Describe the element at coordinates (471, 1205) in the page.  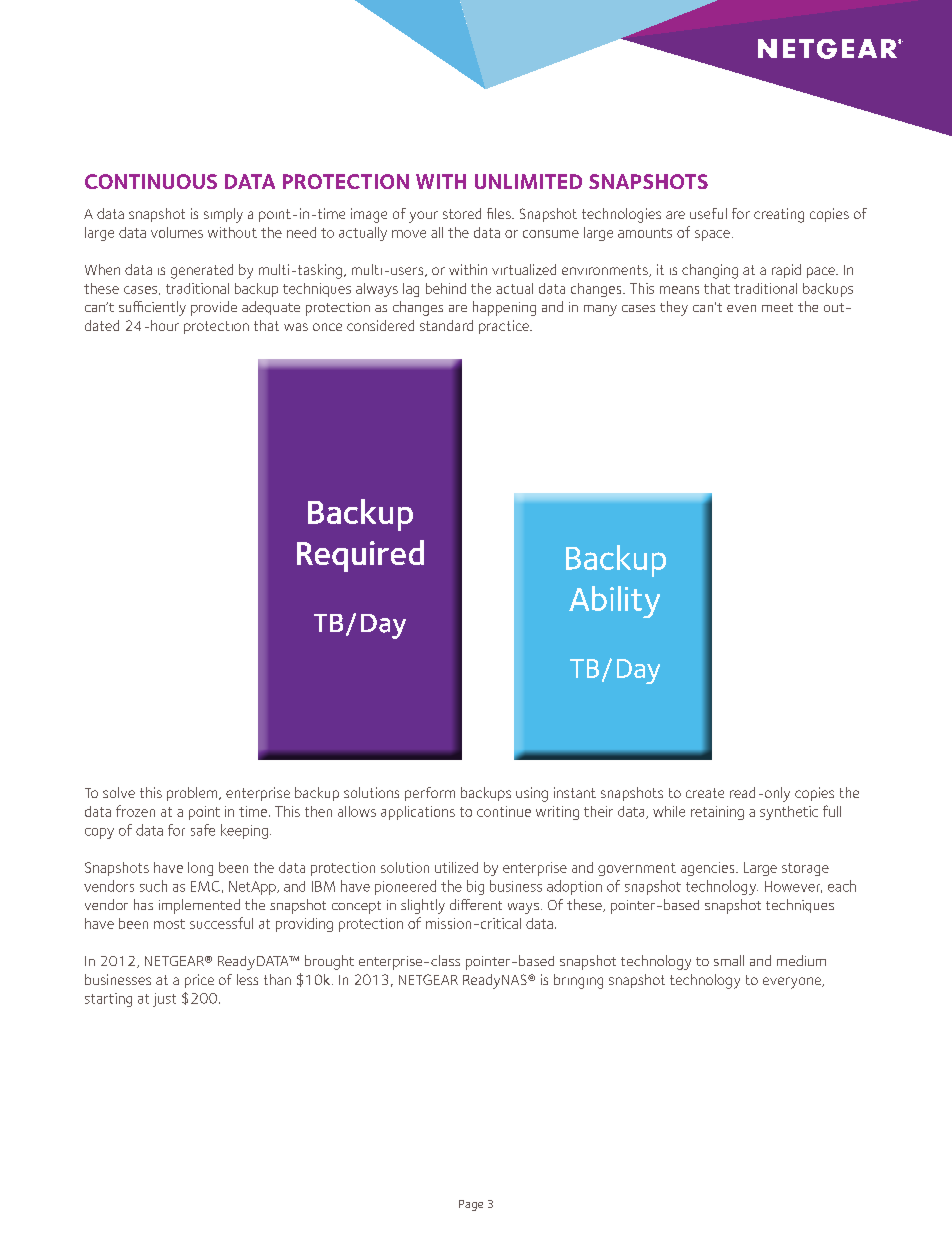
I see `Page` at that location.
